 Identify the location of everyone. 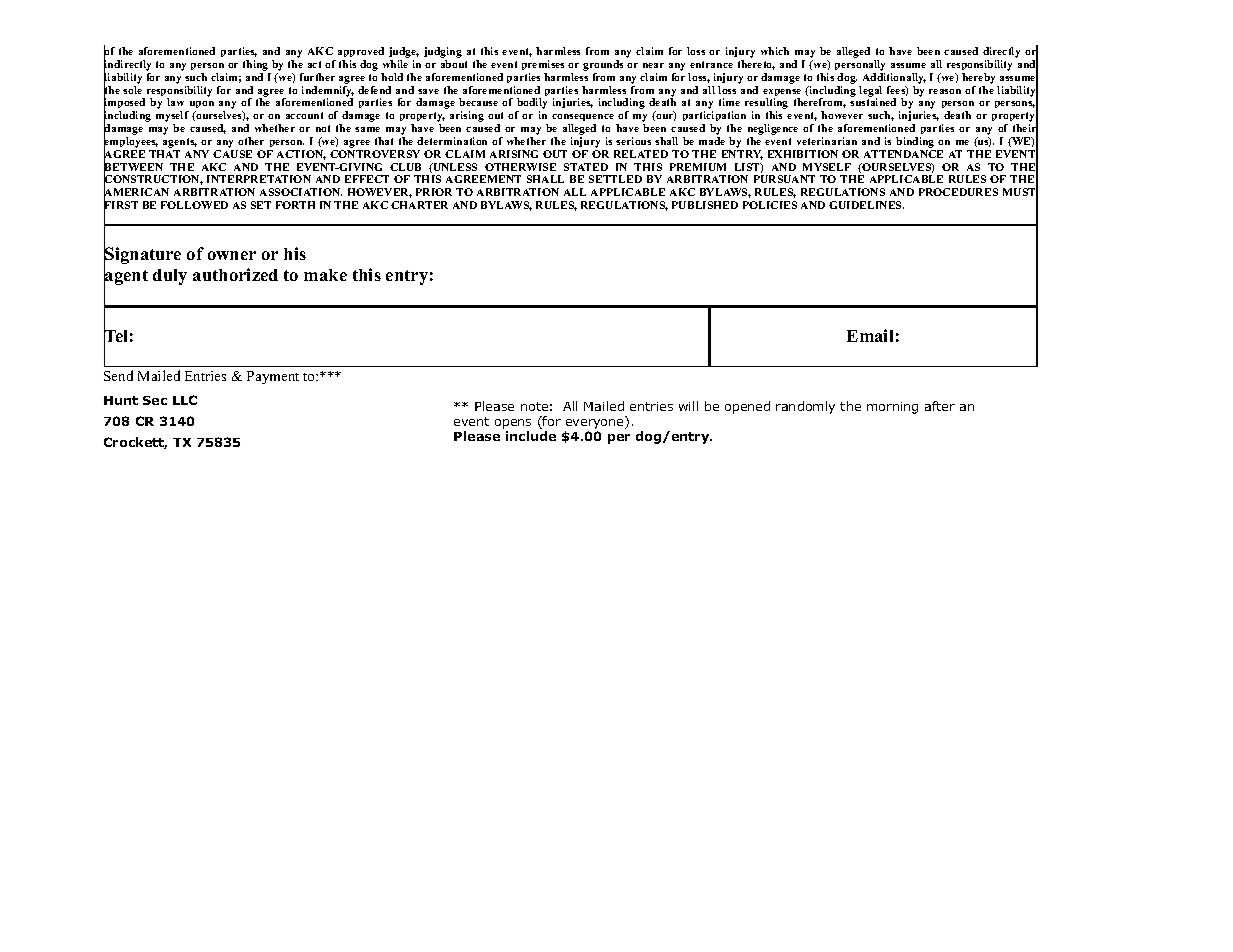
(595, 425).
